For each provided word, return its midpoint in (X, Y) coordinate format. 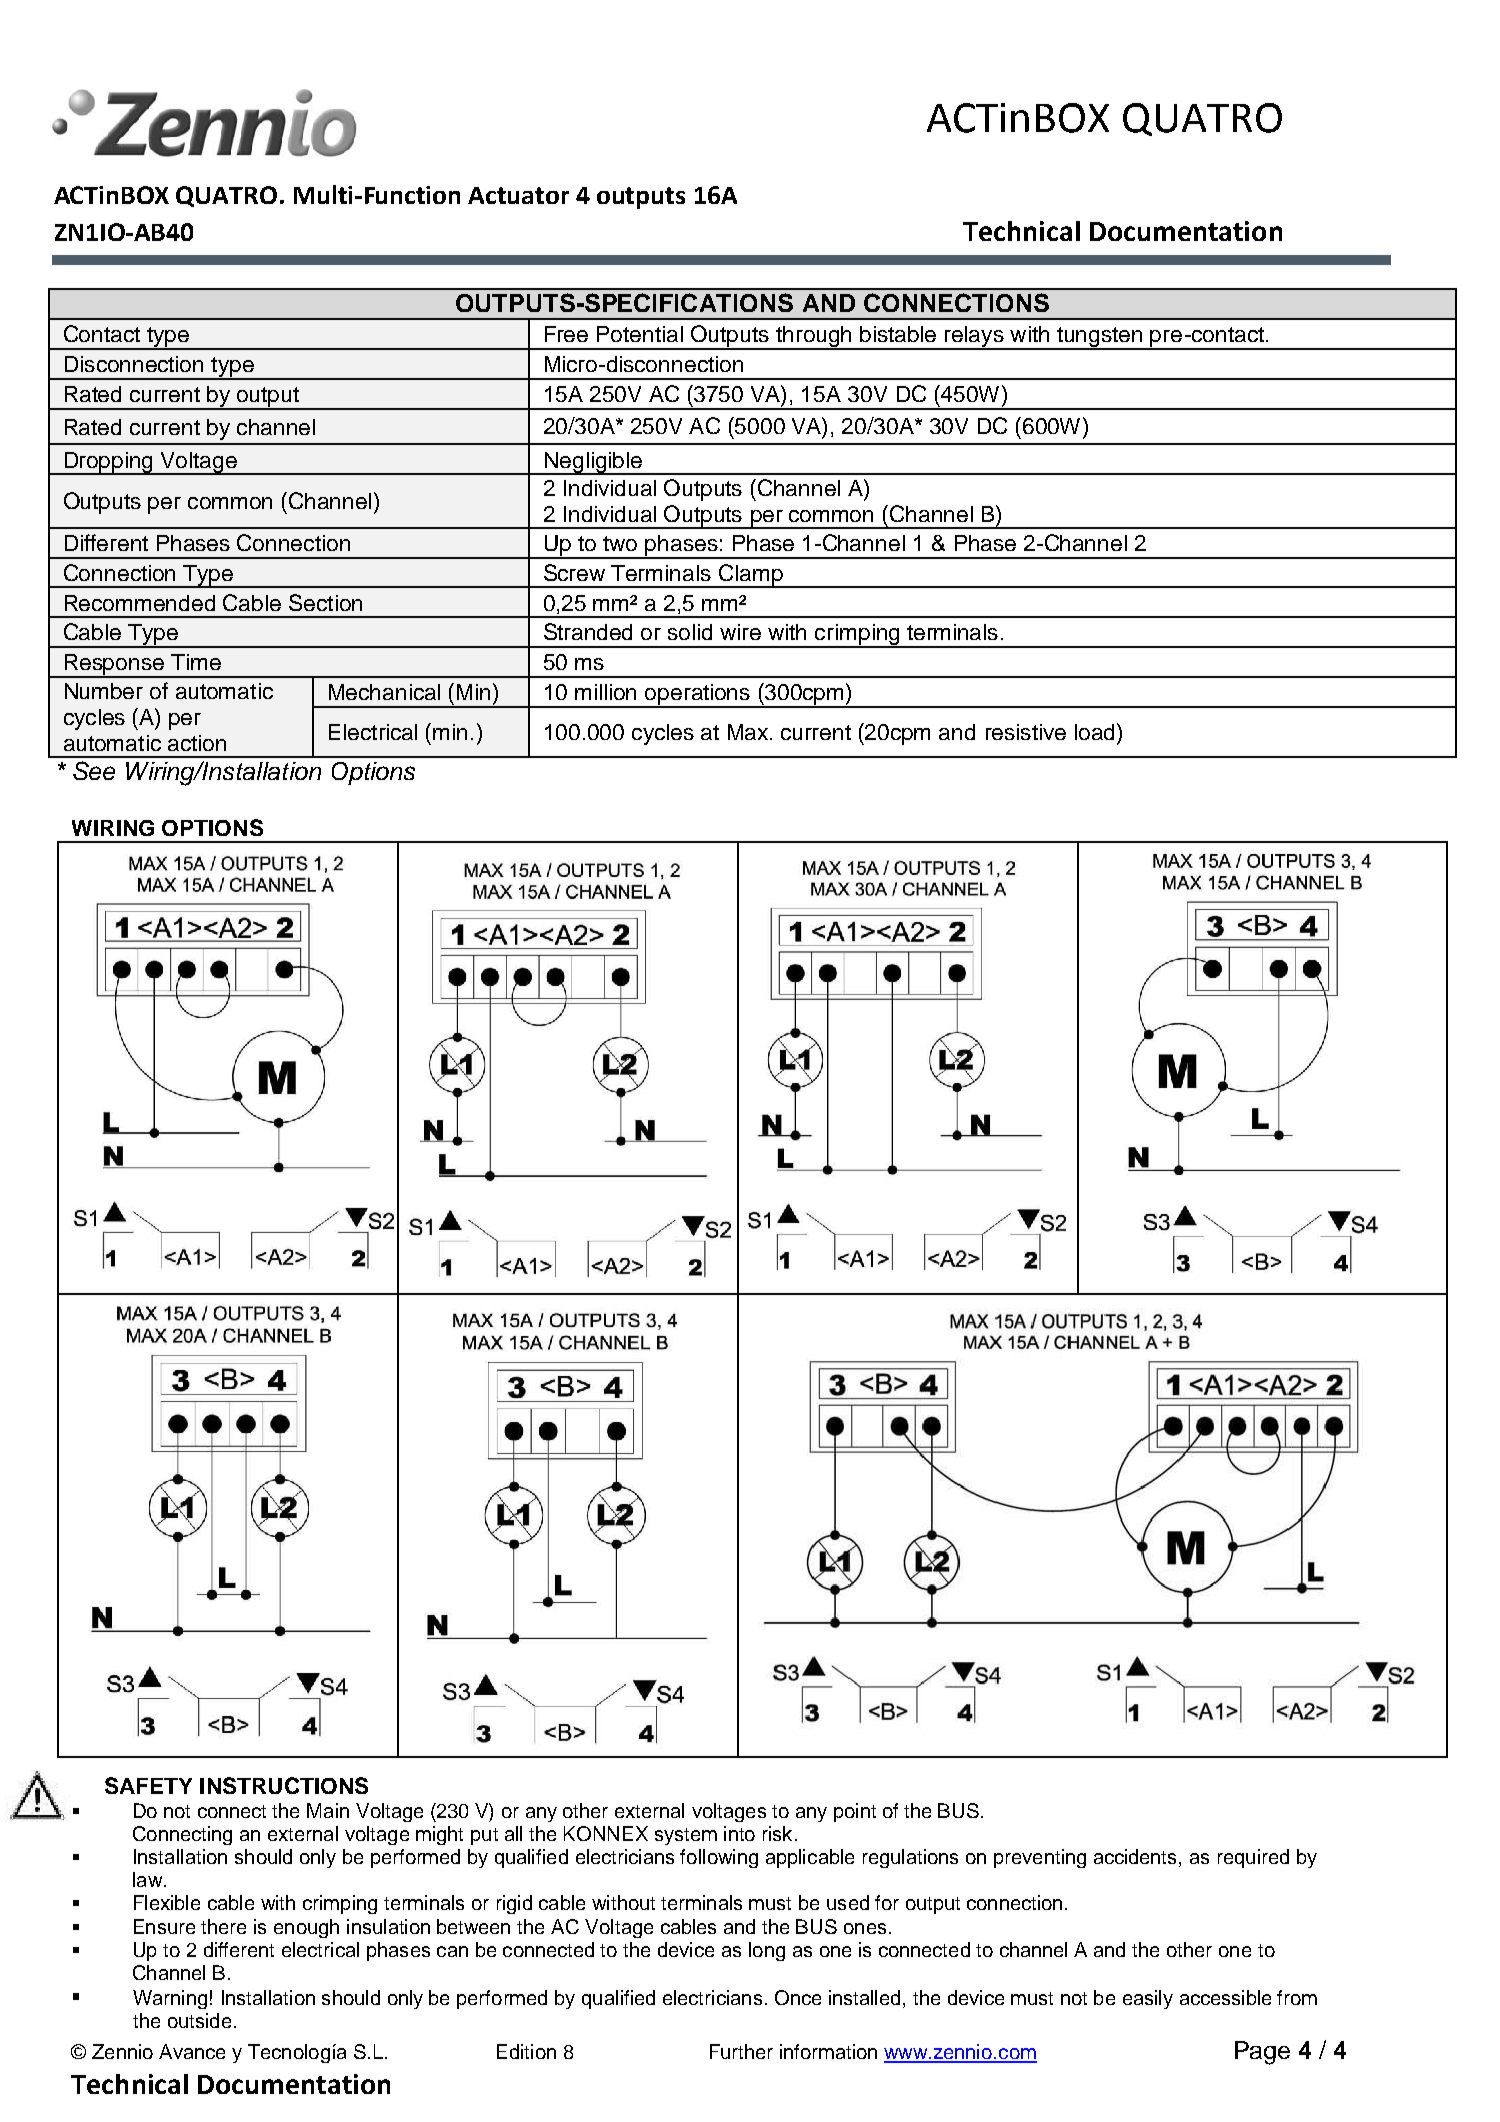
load (1094, 732)
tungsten (1100, 338)
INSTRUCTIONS (284, 1785)
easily (1148, 1999)
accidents (1137, 1858)
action (197, 743)
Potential (640, 334)
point (855, 1812)
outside (199, 2020)
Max (749, 732)
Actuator (518, 195)
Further (741, 2051)
